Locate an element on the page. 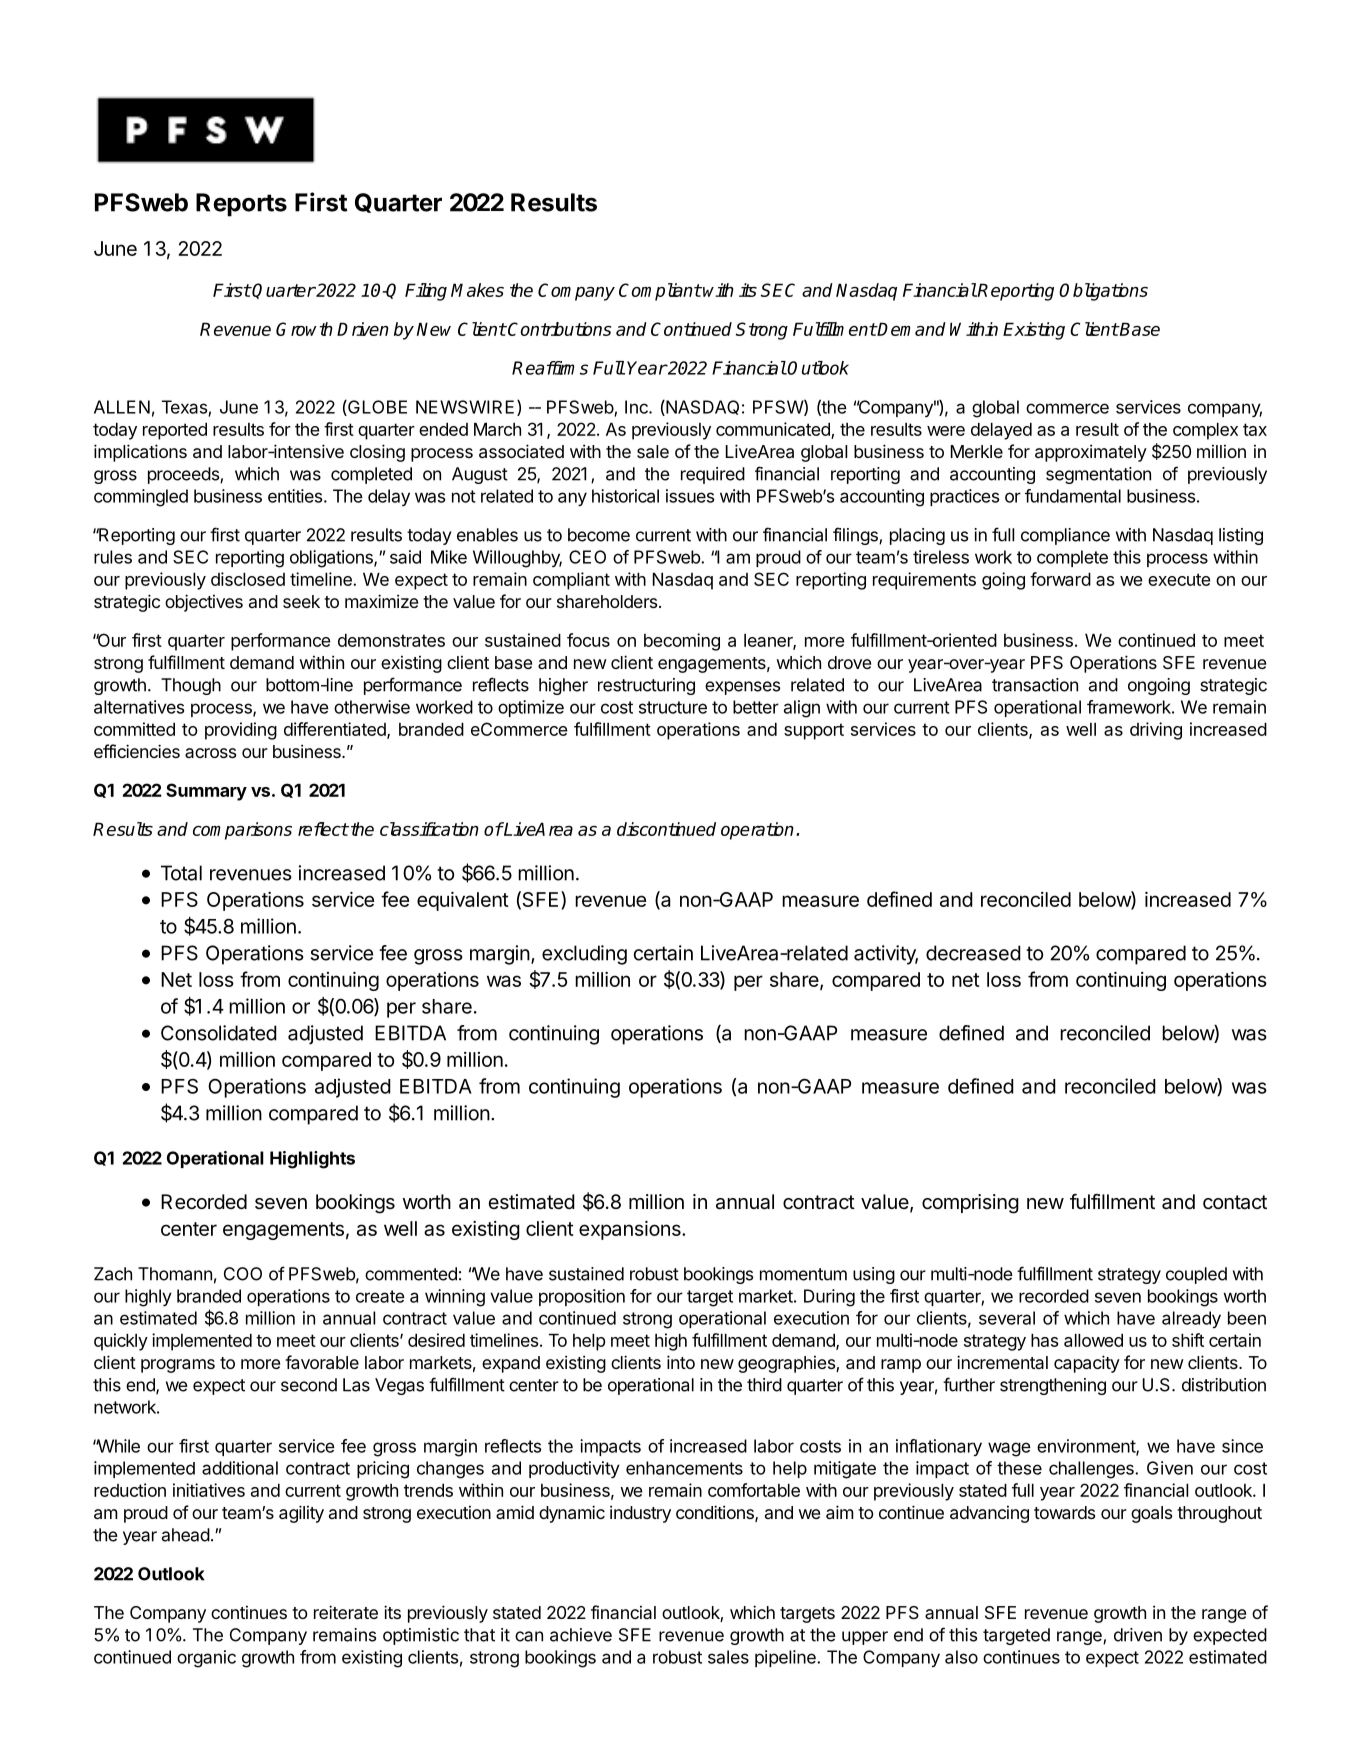 This page has width=1360, height=1760. complex is located at coordinates (1205, 431).
